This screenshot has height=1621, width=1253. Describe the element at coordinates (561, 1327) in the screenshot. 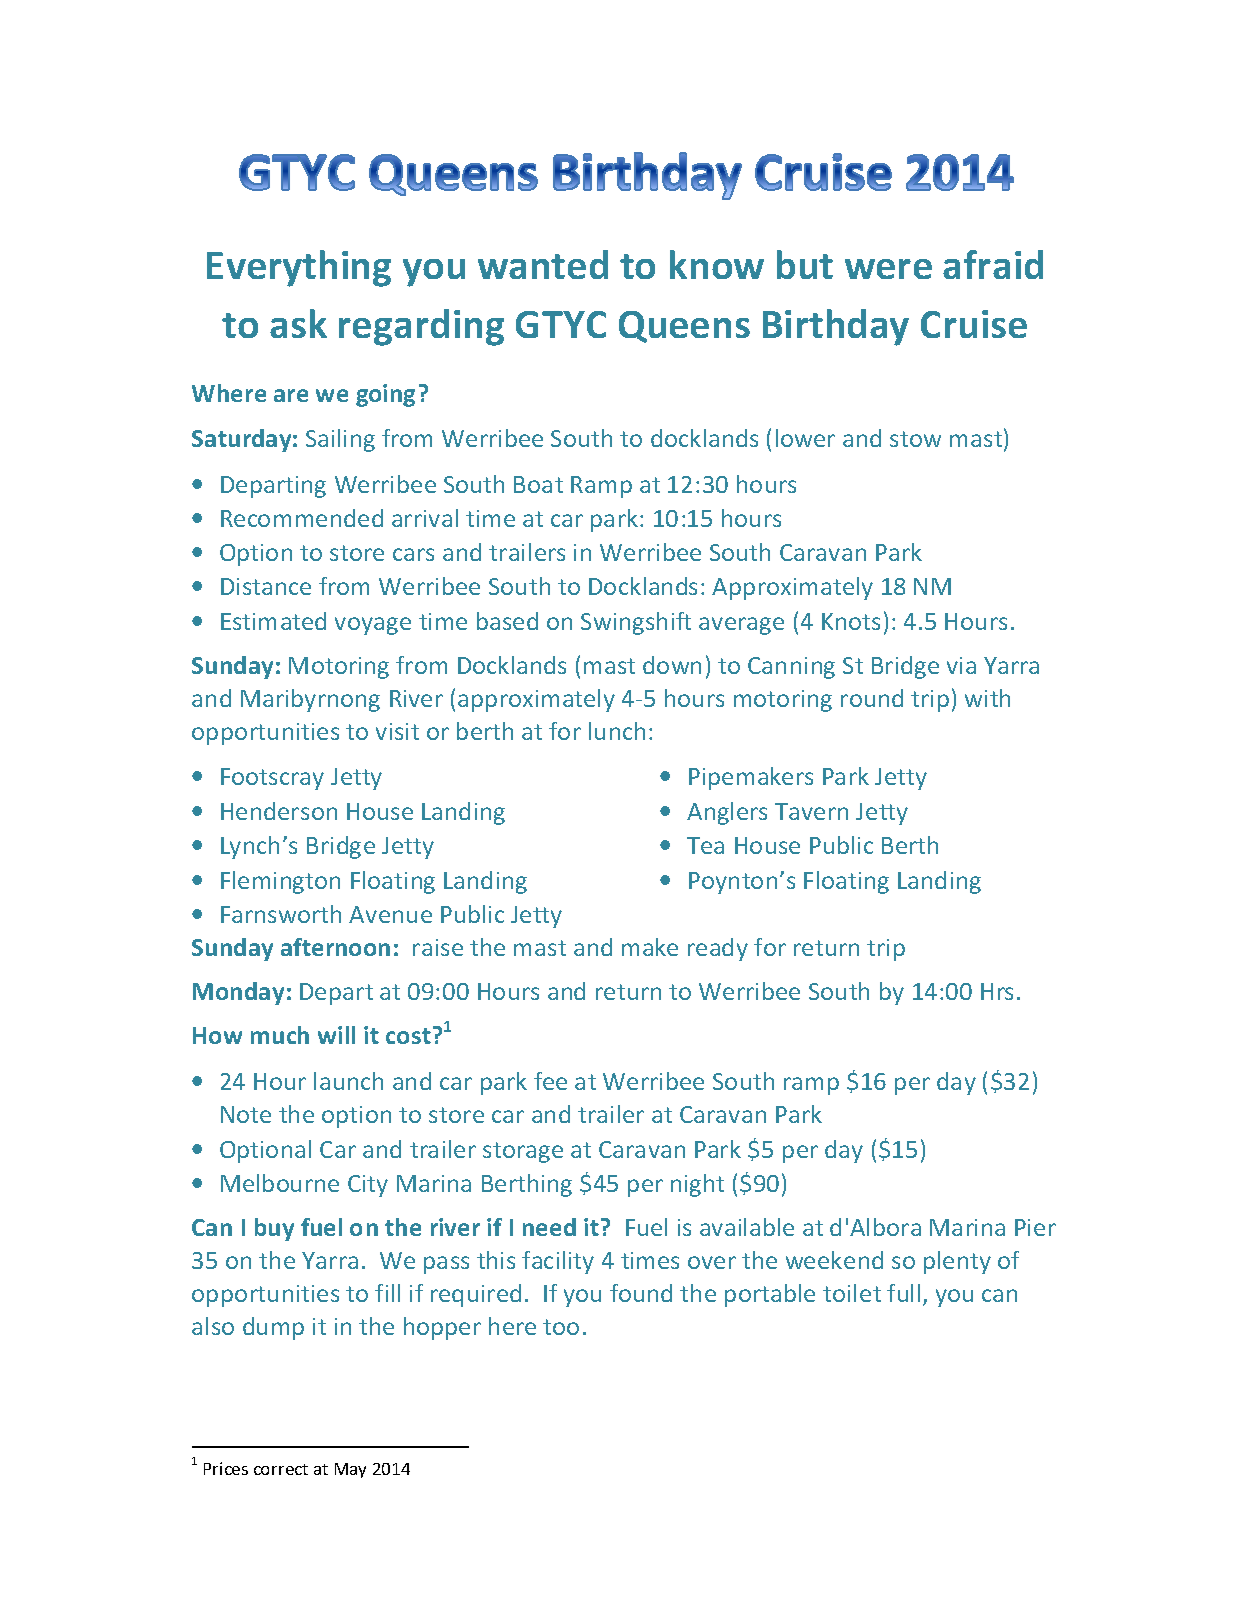

I see `too` at that location.
